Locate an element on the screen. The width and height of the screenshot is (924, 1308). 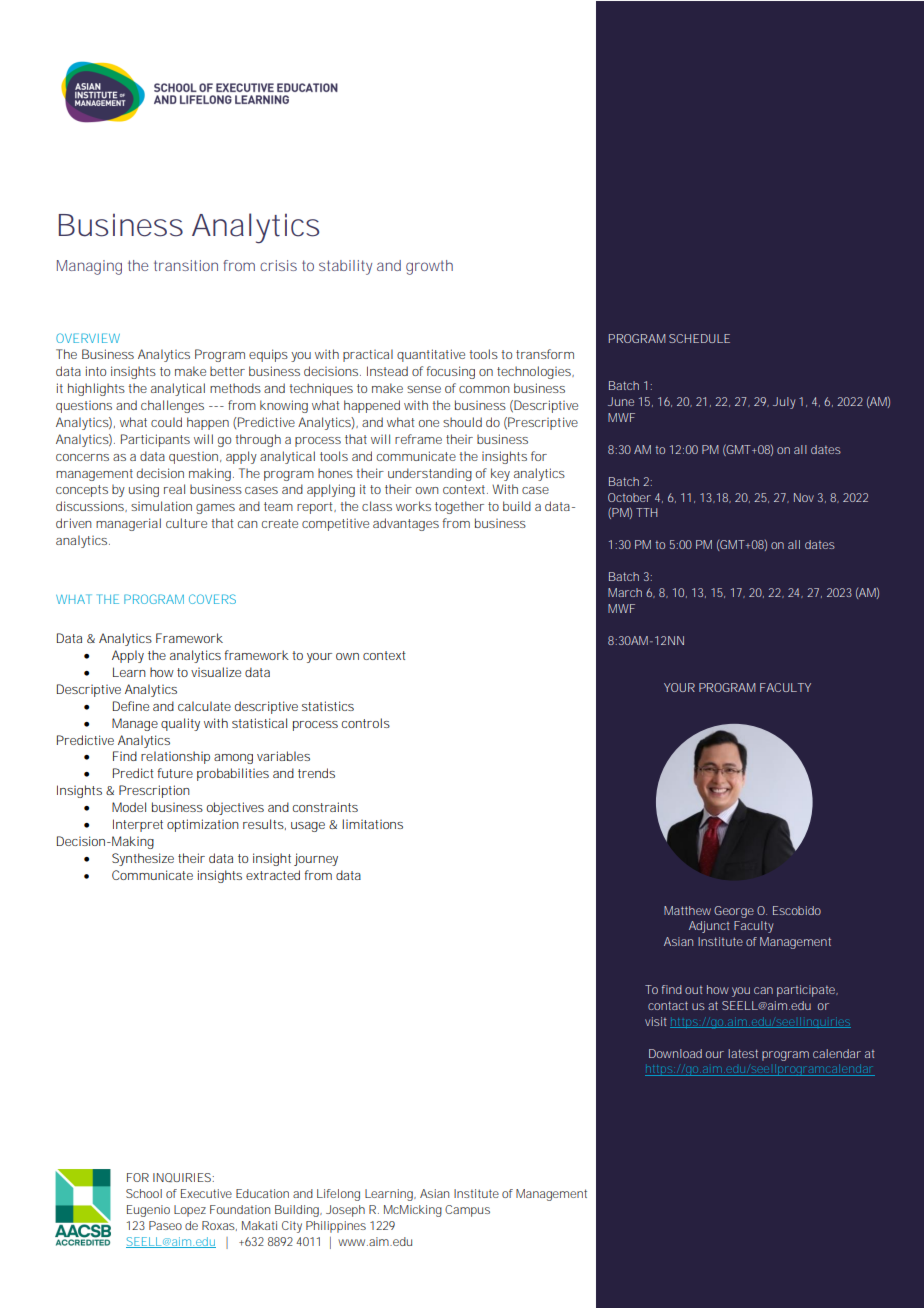
Matthew is located at coordinates (687, 910).
